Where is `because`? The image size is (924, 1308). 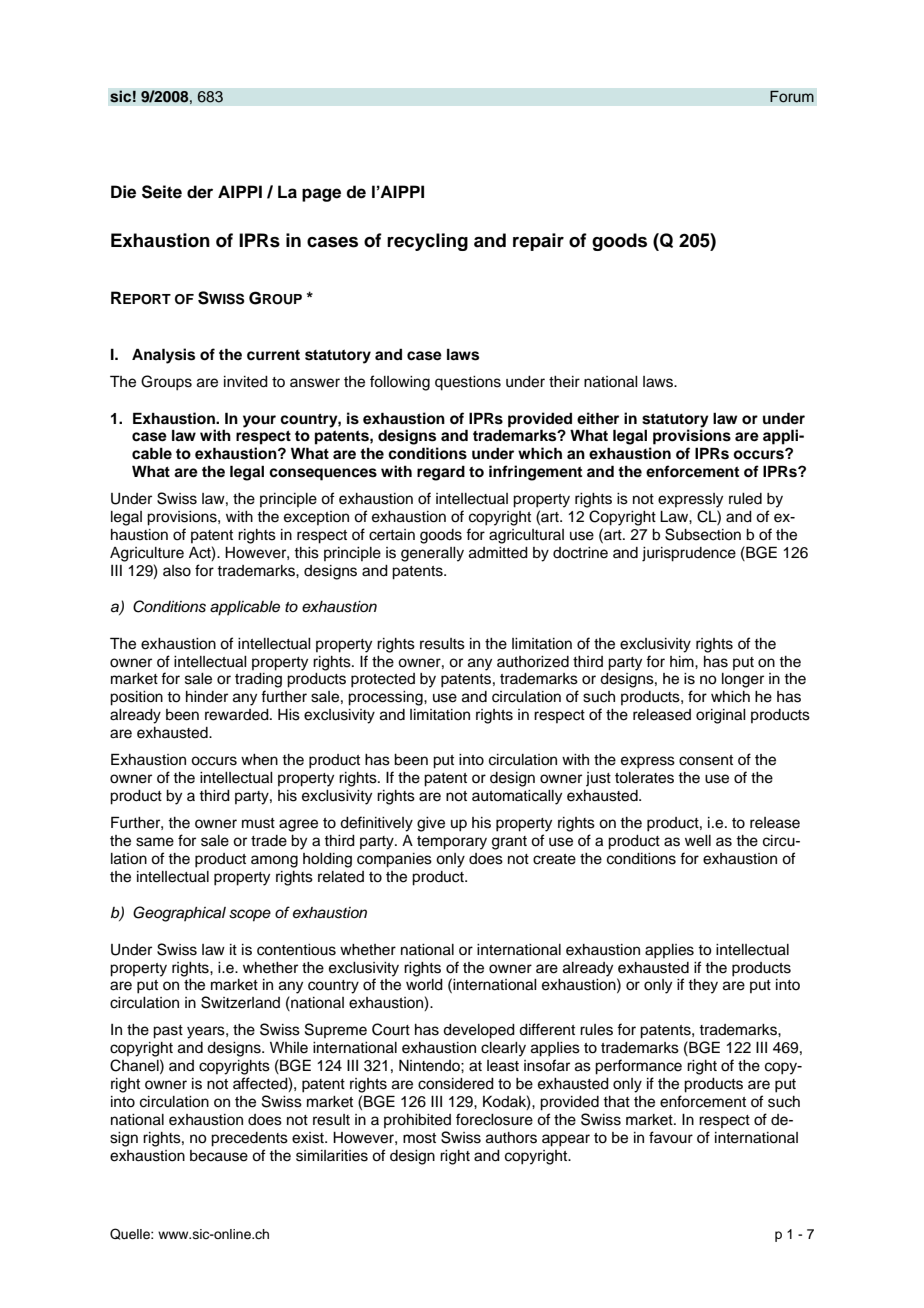 because is located at coordinates (219, 1156).
